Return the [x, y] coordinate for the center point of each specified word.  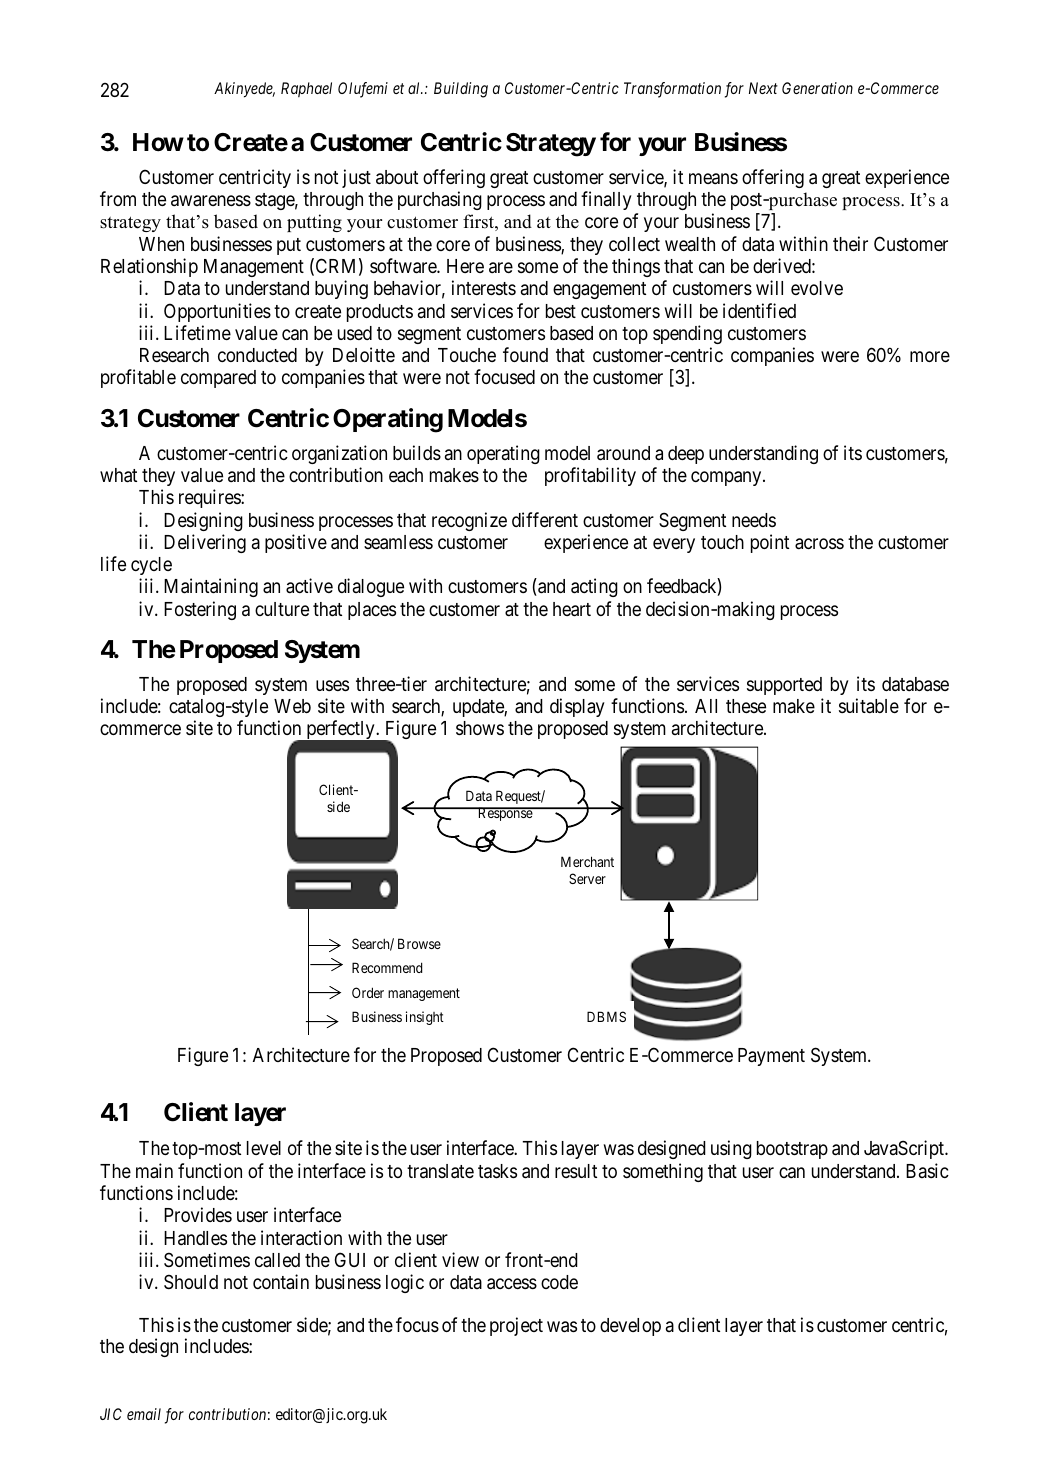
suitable [869, 705]
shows [480, 728]
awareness [211, 200]
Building [461, 90]
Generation [817, 88]
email [144, 1414]
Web [292, 706]
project [516, 1326]
